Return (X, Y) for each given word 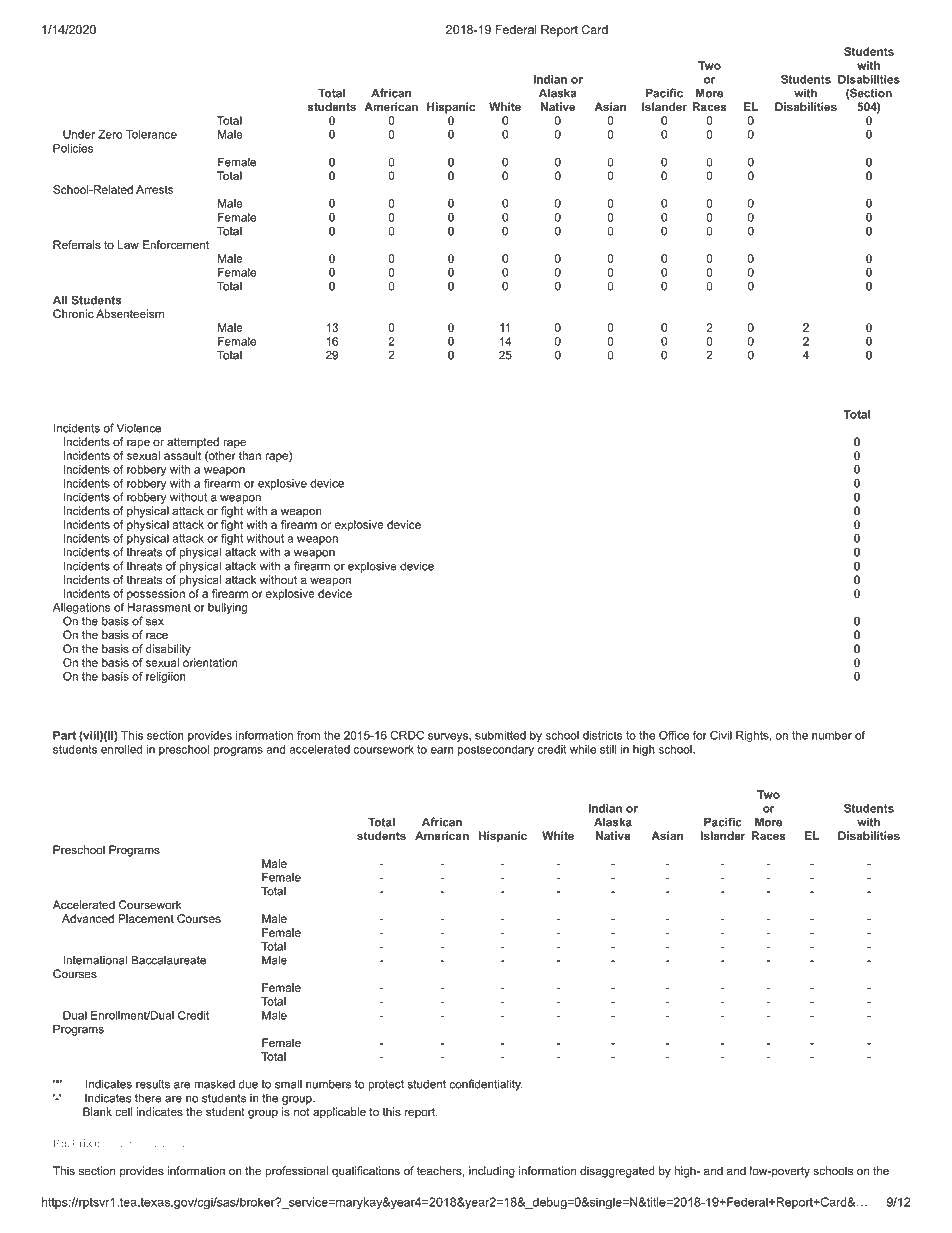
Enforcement (176, 245)
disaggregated (617, 1172)
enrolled (121, 749)
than (250, 455)
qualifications (366, 1172)
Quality (168, 1144)
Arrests (154, 189)
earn (442, 750)
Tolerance (151, 134)
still (608, 749)
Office (674, 735)
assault (182, 455)
